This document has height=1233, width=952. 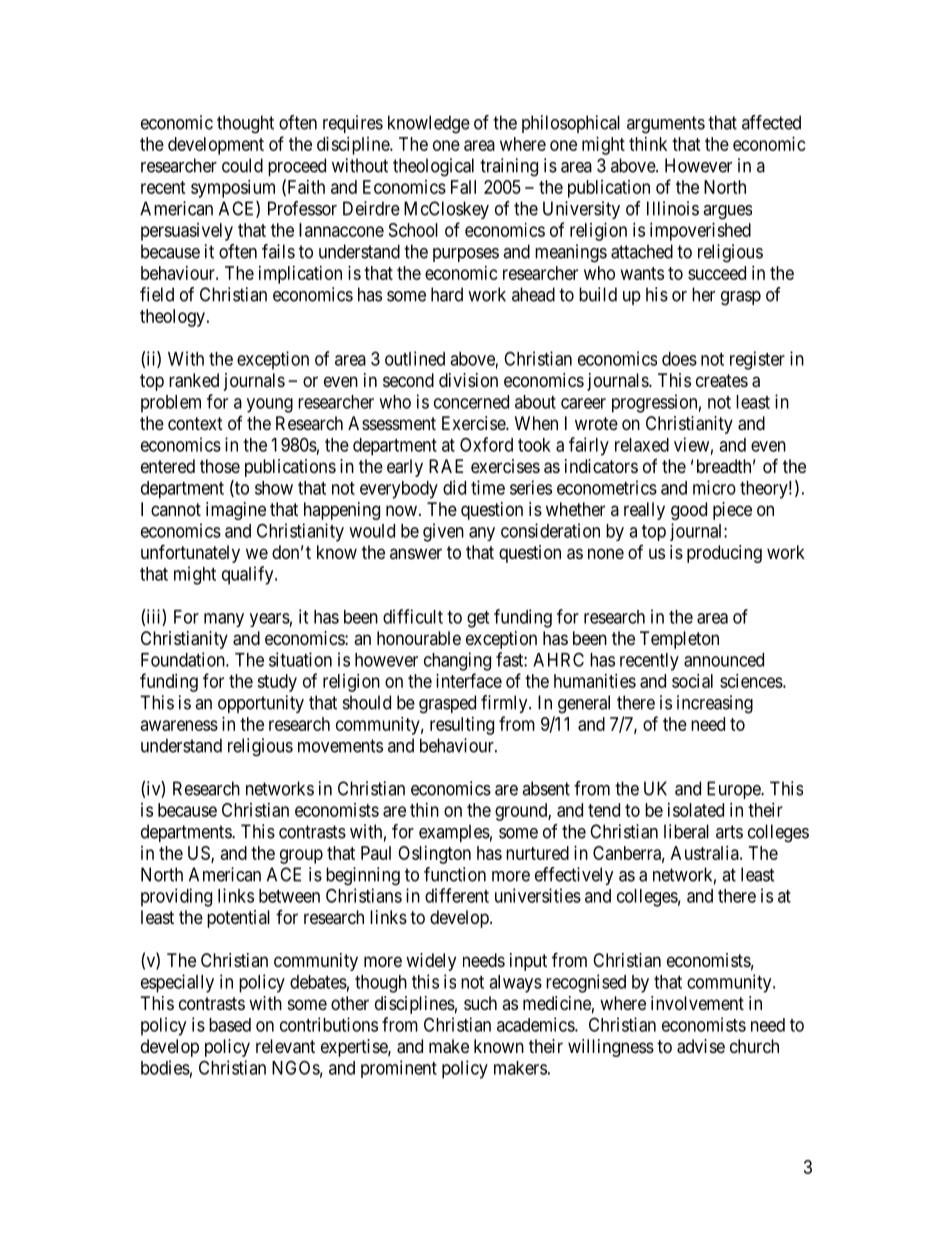 I want to click on creates, so click(x=722, y=380).
